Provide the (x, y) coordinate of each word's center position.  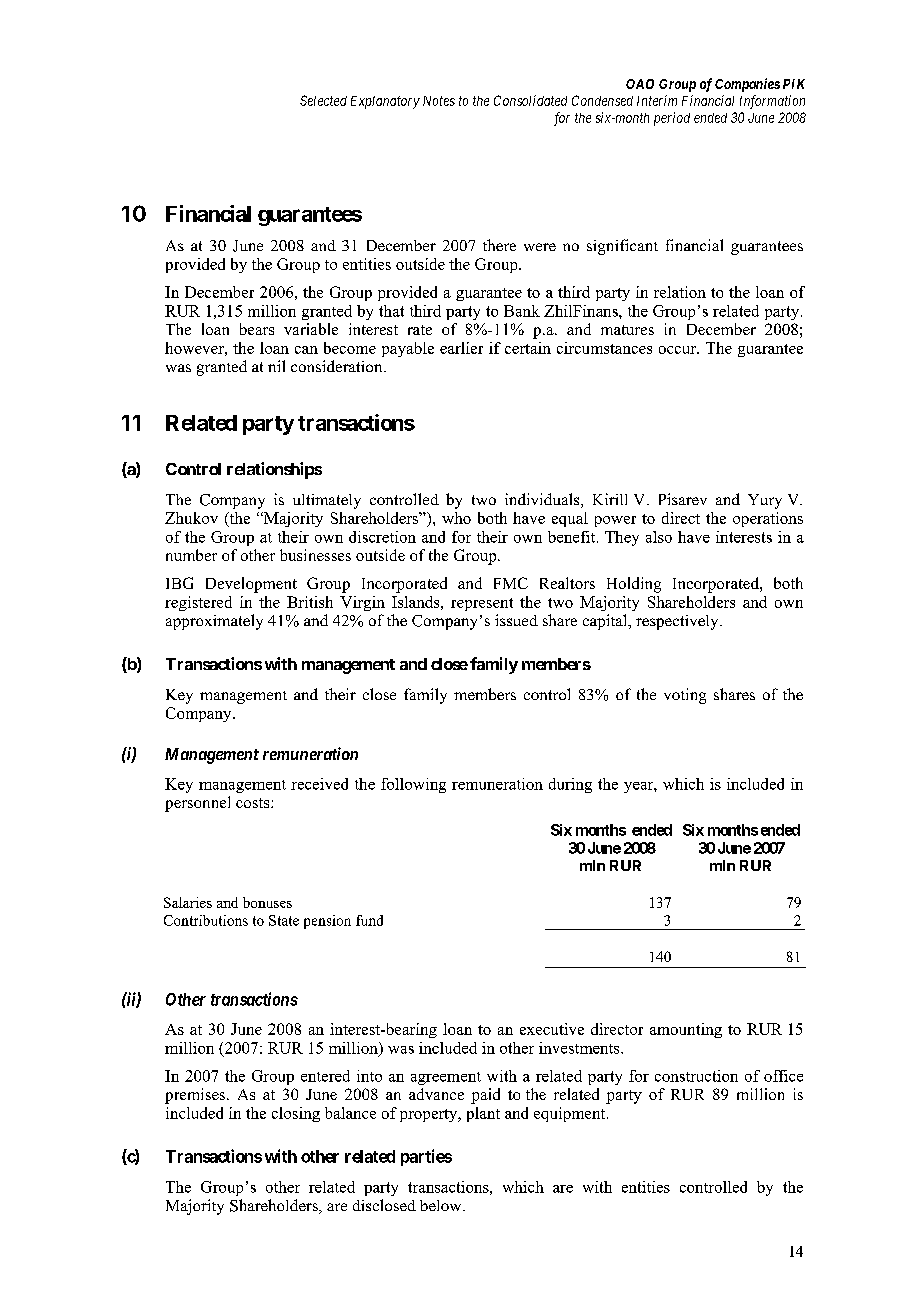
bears (257, 329)
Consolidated (530, 100)
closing (296, 1114)
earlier (461, 348)
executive (552, 1029)
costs (254, 803)
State (284, 920)
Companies (747, 85)
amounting (686, 1030)
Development (251, 585)
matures (627, 330)
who (456, 518)
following (413, 785)
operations (768, 519)
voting (685, 696)
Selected (323, 100)
